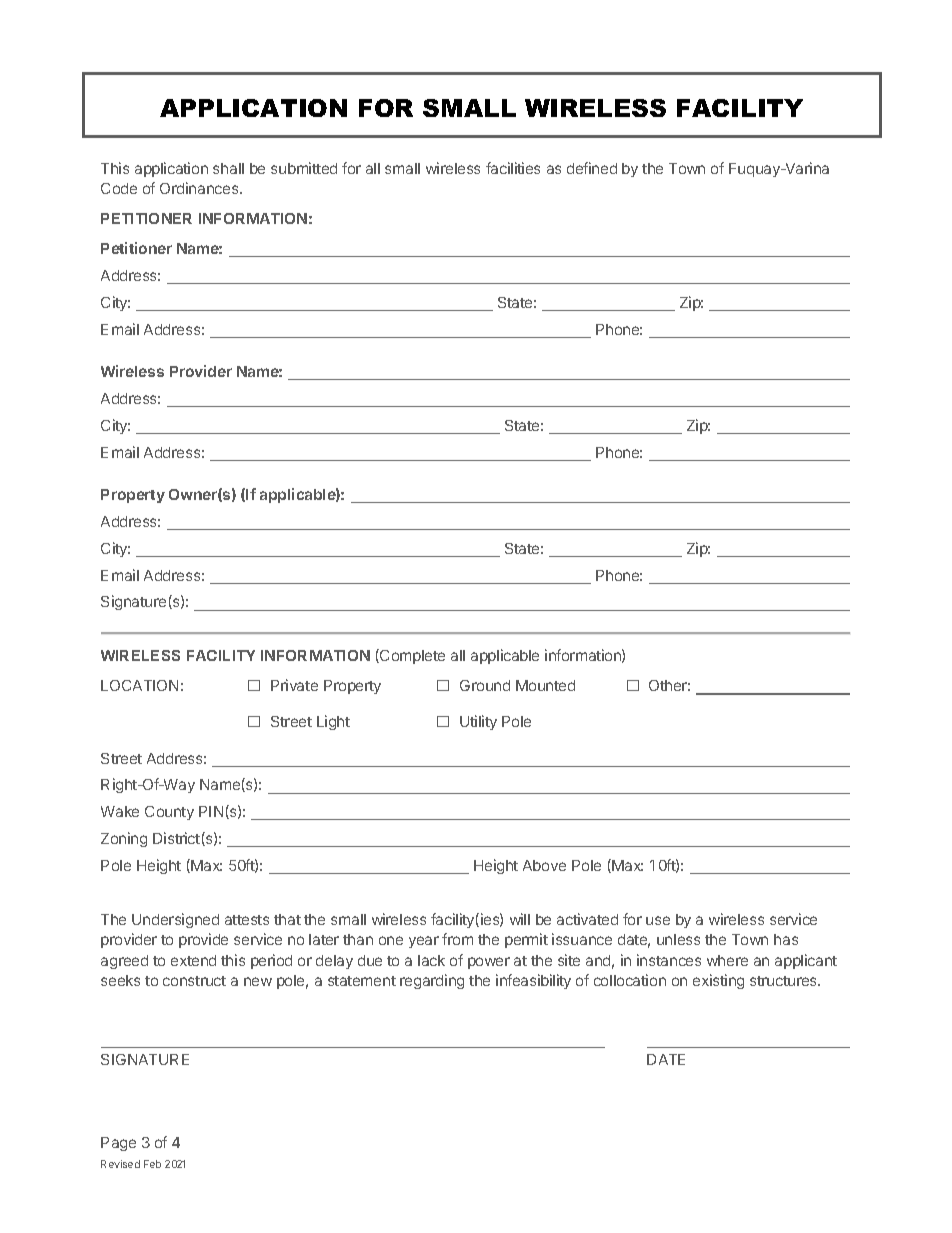 The image size is (952, 1233). I want to click on Feb, so click(152, 1164).
